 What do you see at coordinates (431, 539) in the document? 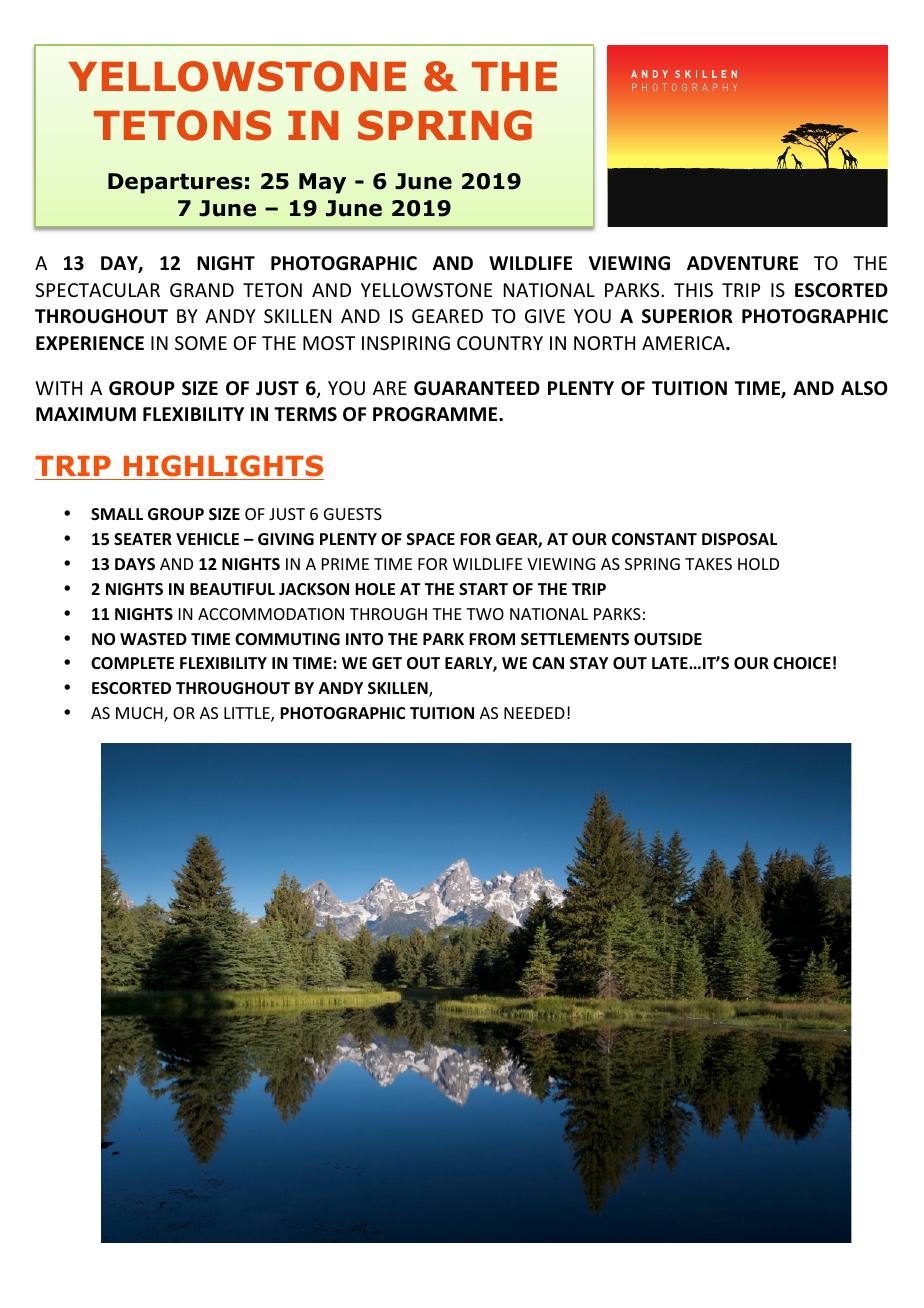
I see `SPACE` at bounding box center [431, 539].
